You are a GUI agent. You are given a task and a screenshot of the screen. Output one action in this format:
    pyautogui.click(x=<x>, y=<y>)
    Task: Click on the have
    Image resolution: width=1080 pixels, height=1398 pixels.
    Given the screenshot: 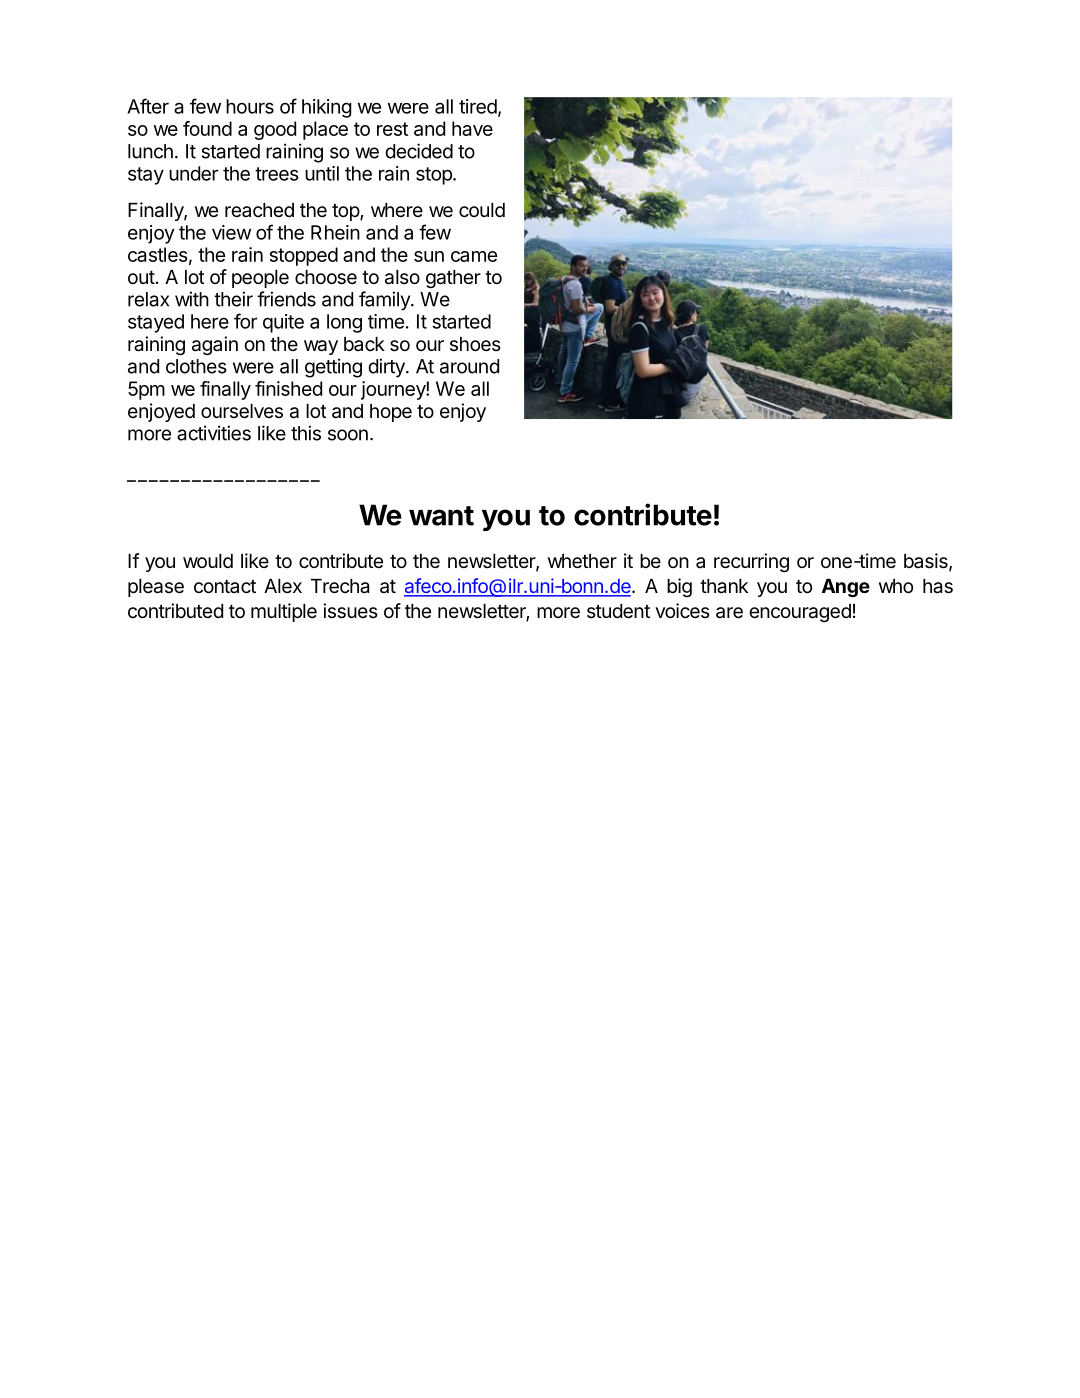 What is the action you would take?
    pyautogui.click(x=472, y=128)
